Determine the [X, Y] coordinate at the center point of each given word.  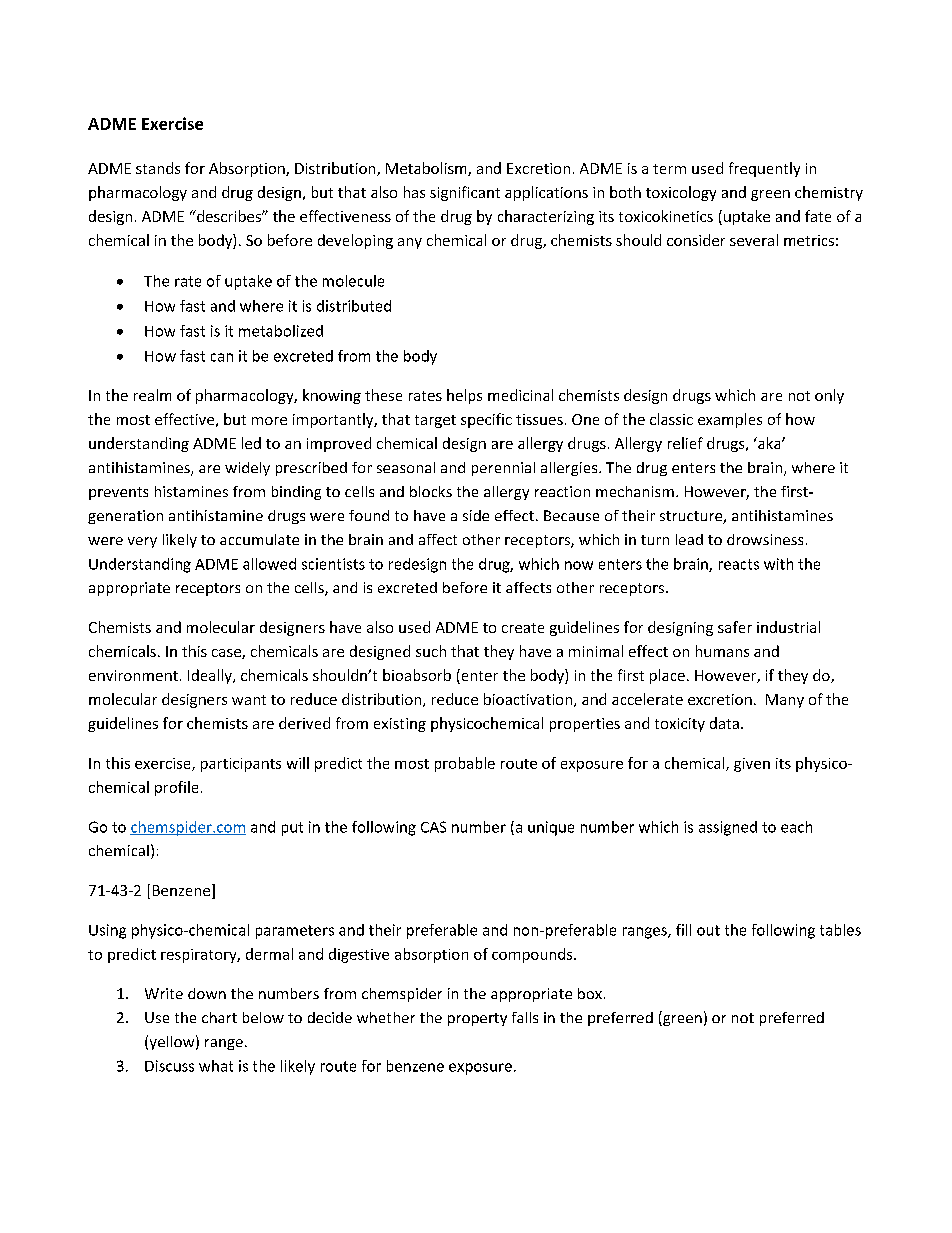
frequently [764, 169]
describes [228, 216]
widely [247, 469]
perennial [503, 469]
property [477, 1019]
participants [241, 765]
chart [219, 1017]
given [752, 765]
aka [769, 443]
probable [465, 764]
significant [465, 193]
